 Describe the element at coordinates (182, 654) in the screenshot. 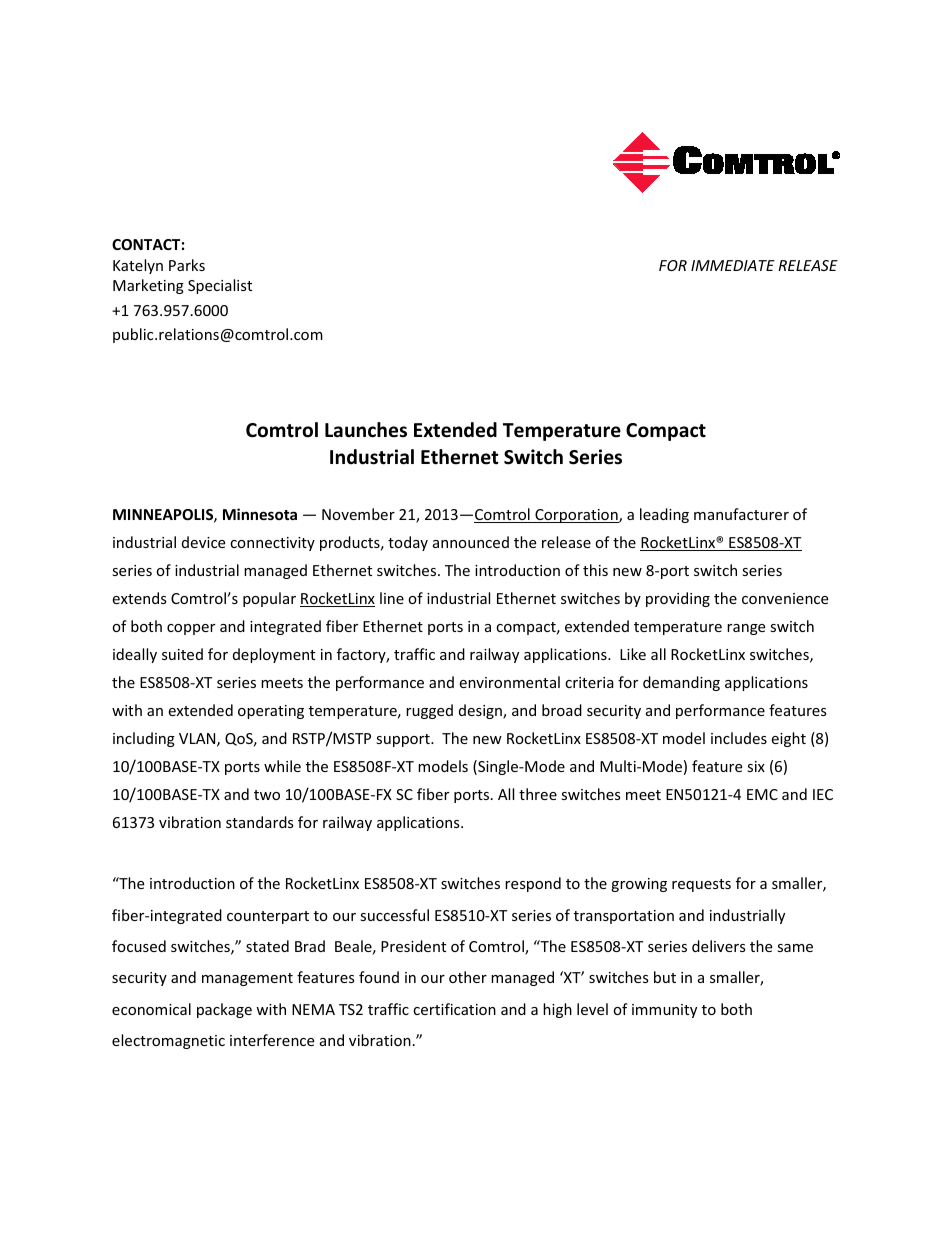

I see `suited` at that location.
